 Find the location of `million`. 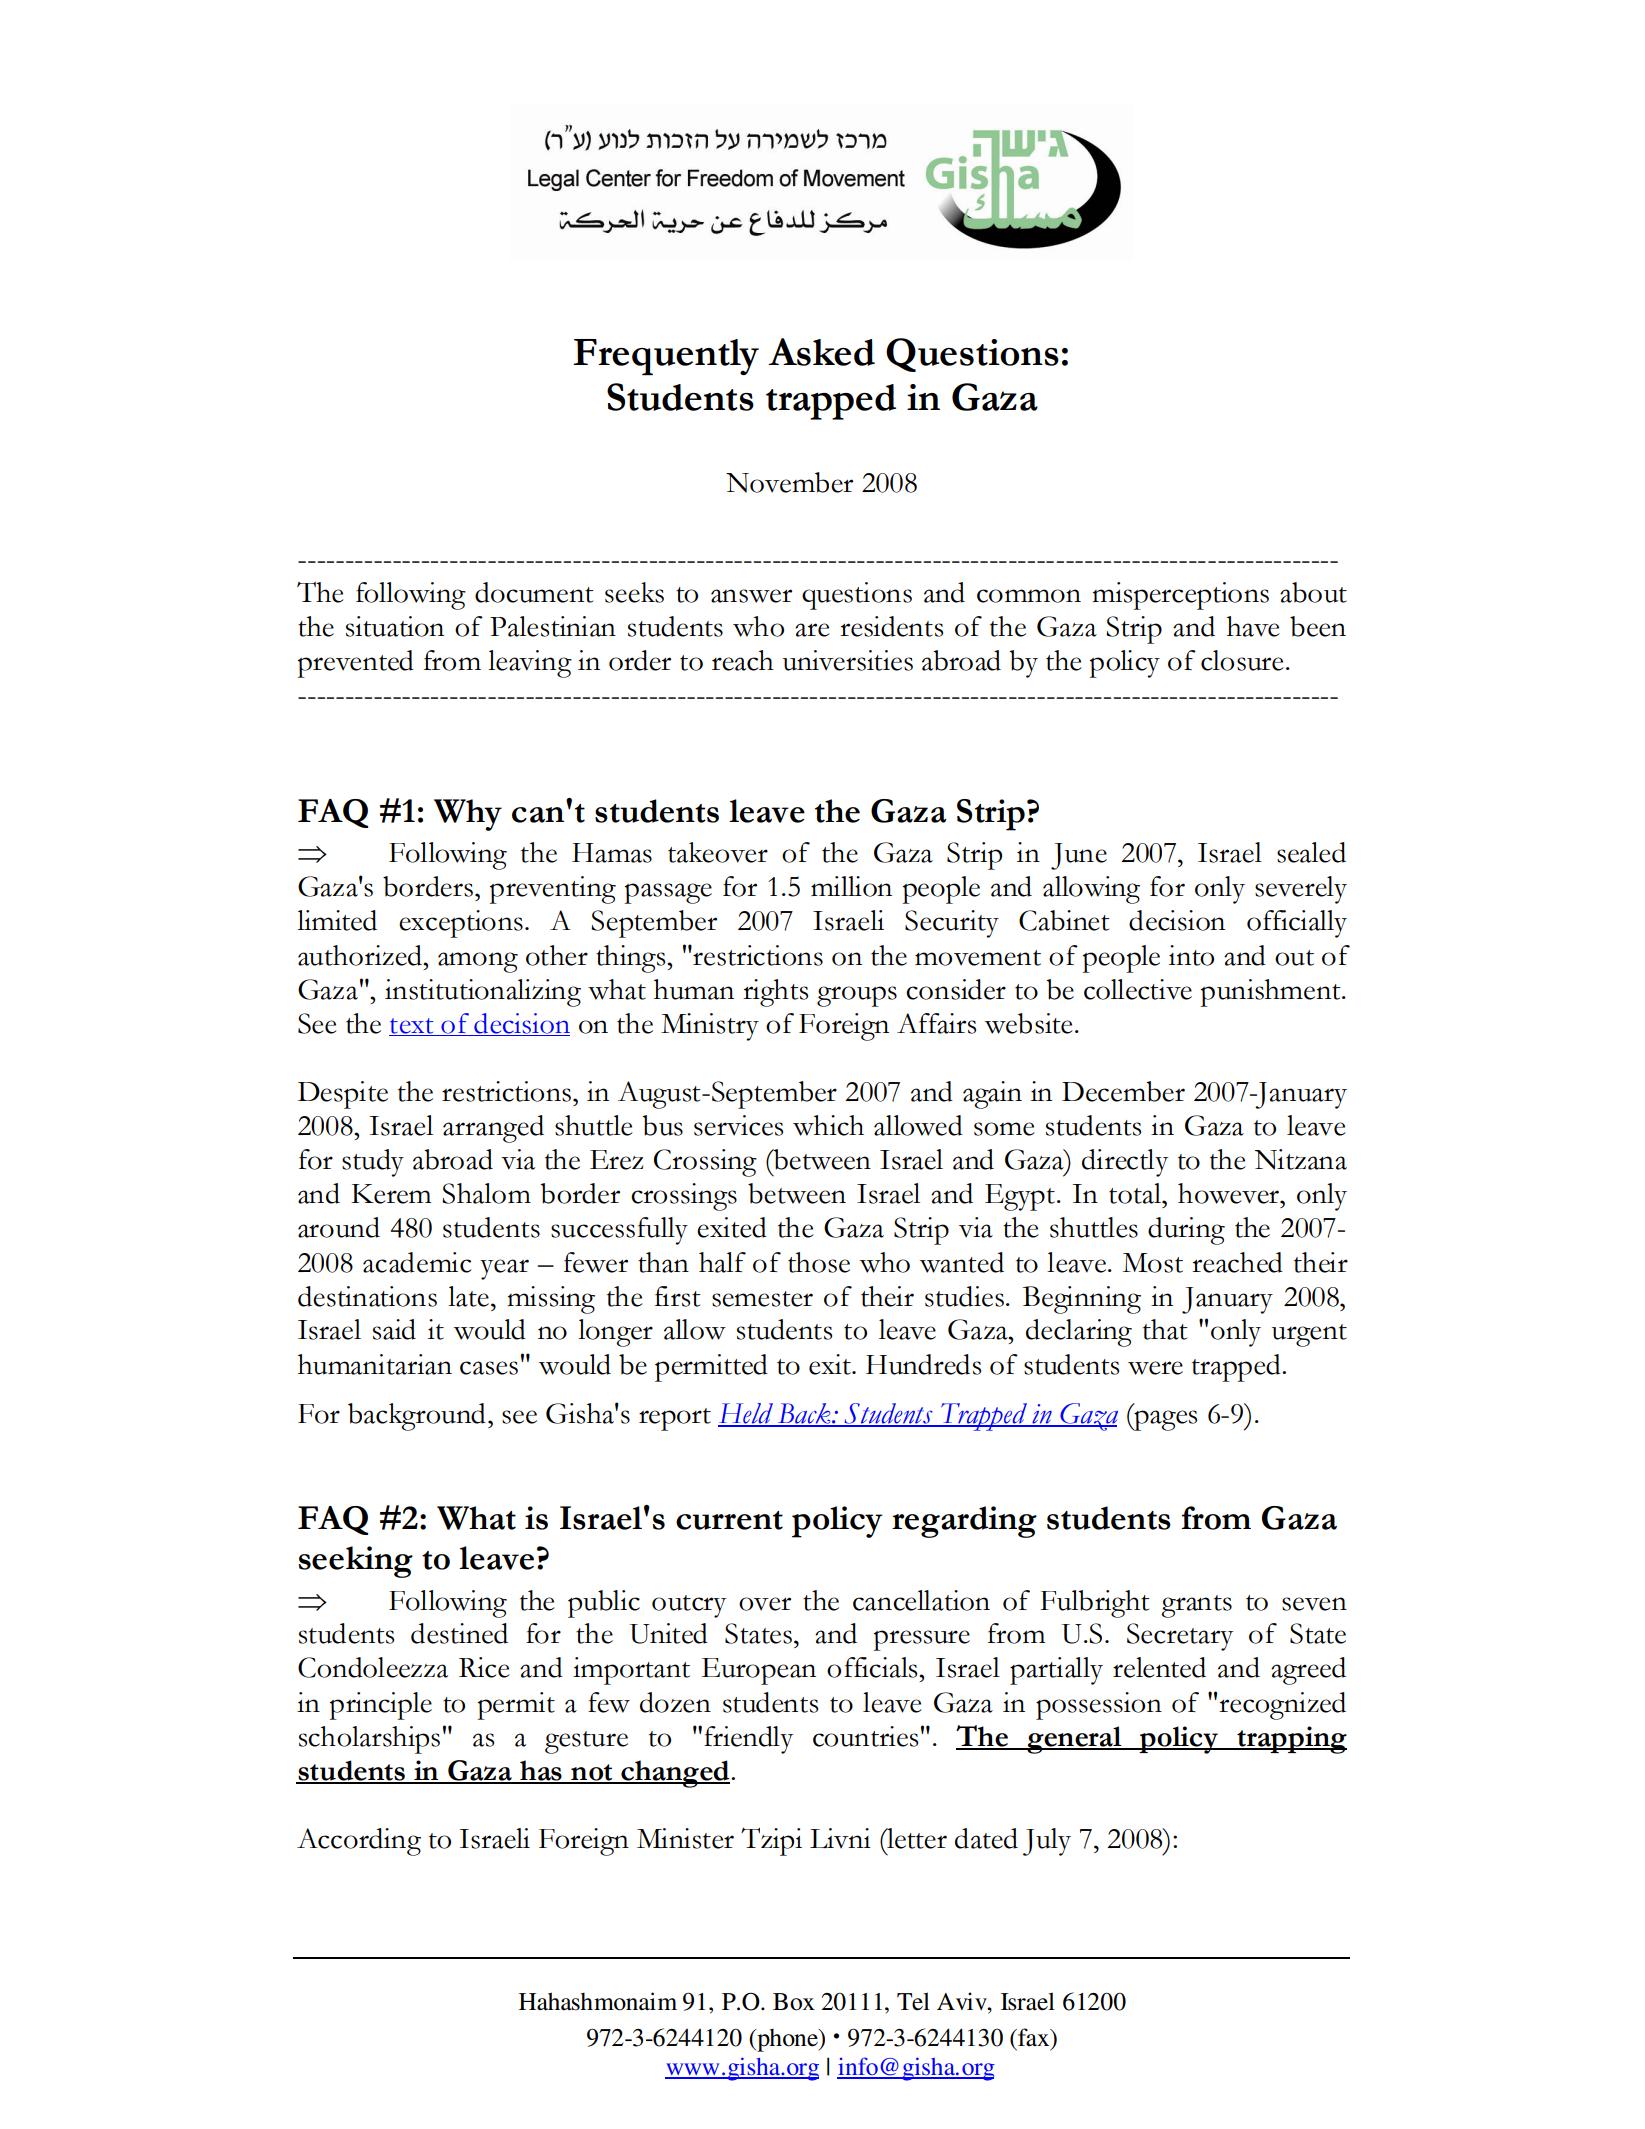

million is located at coordinates (851, 886).
